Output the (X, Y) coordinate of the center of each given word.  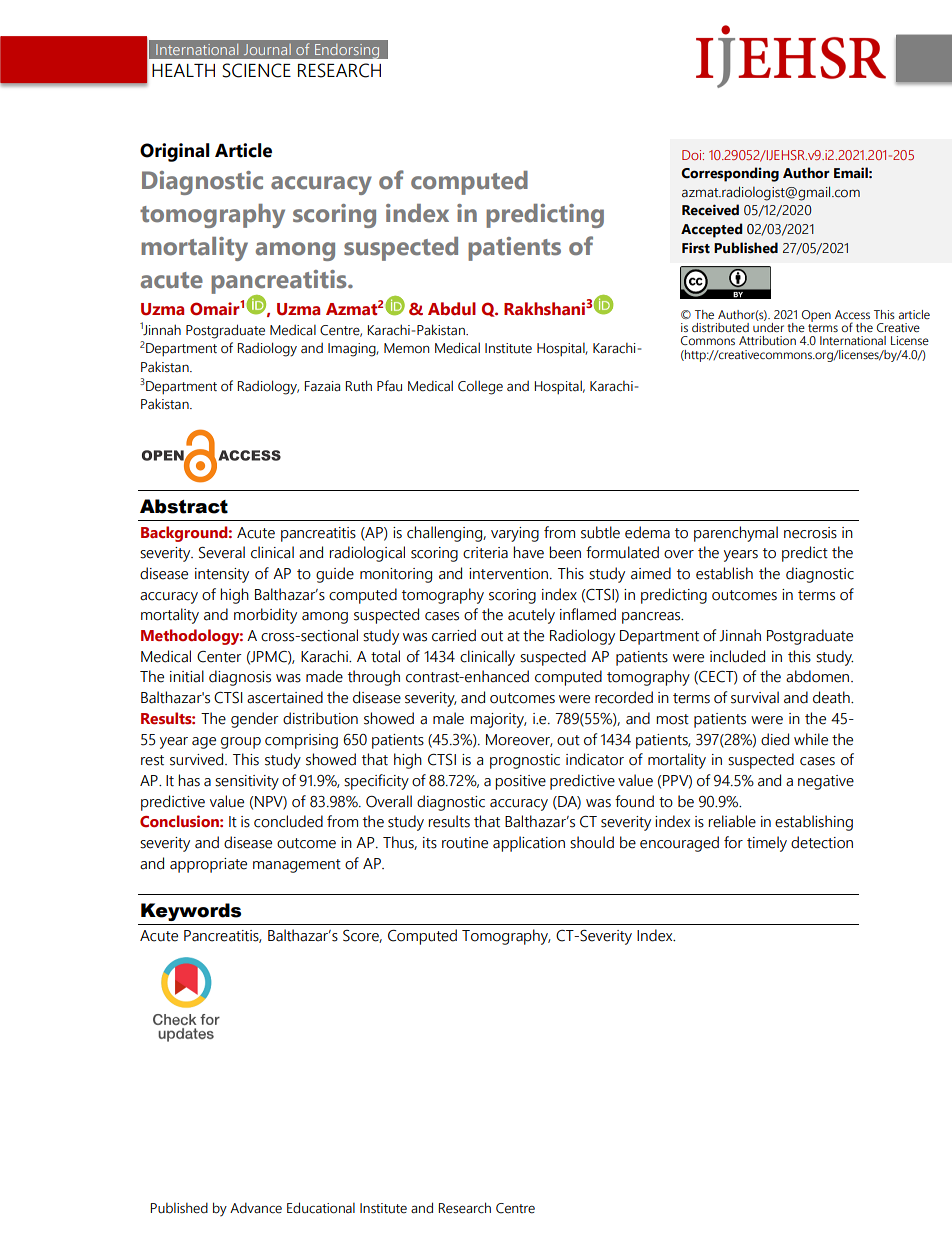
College (480, 387)
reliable (732, 821)
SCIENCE (257, 70)
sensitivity (247, 782)
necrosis (810, 533)
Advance (256, 1208)
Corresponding (730, 174)
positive (520, 782)
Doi (693, 155)
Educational (321, 1208)
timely (767, 844)
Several (222, 552)
